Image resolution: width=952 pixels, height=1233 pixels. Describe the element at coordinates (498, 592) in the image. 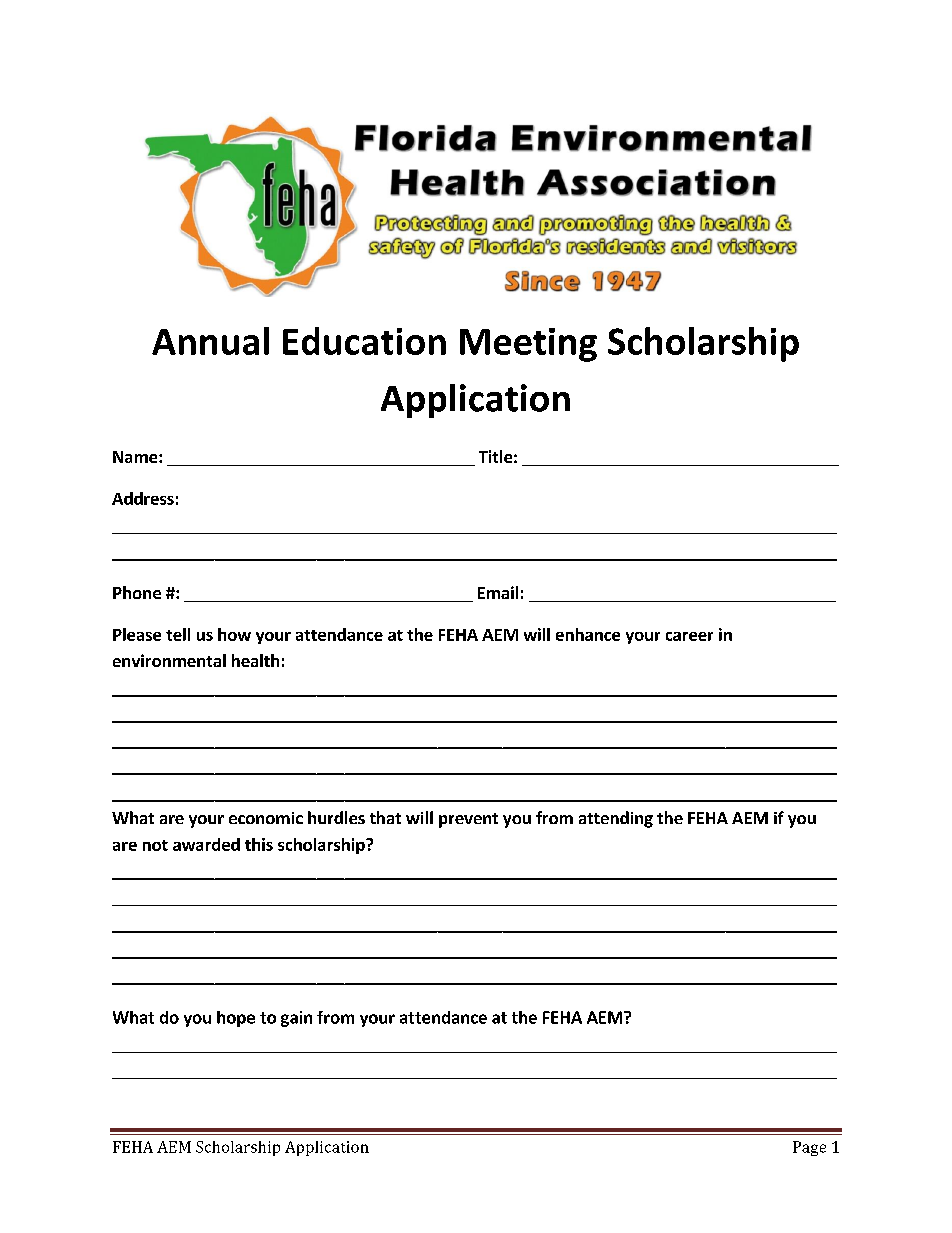

I see `Email` at that location.
